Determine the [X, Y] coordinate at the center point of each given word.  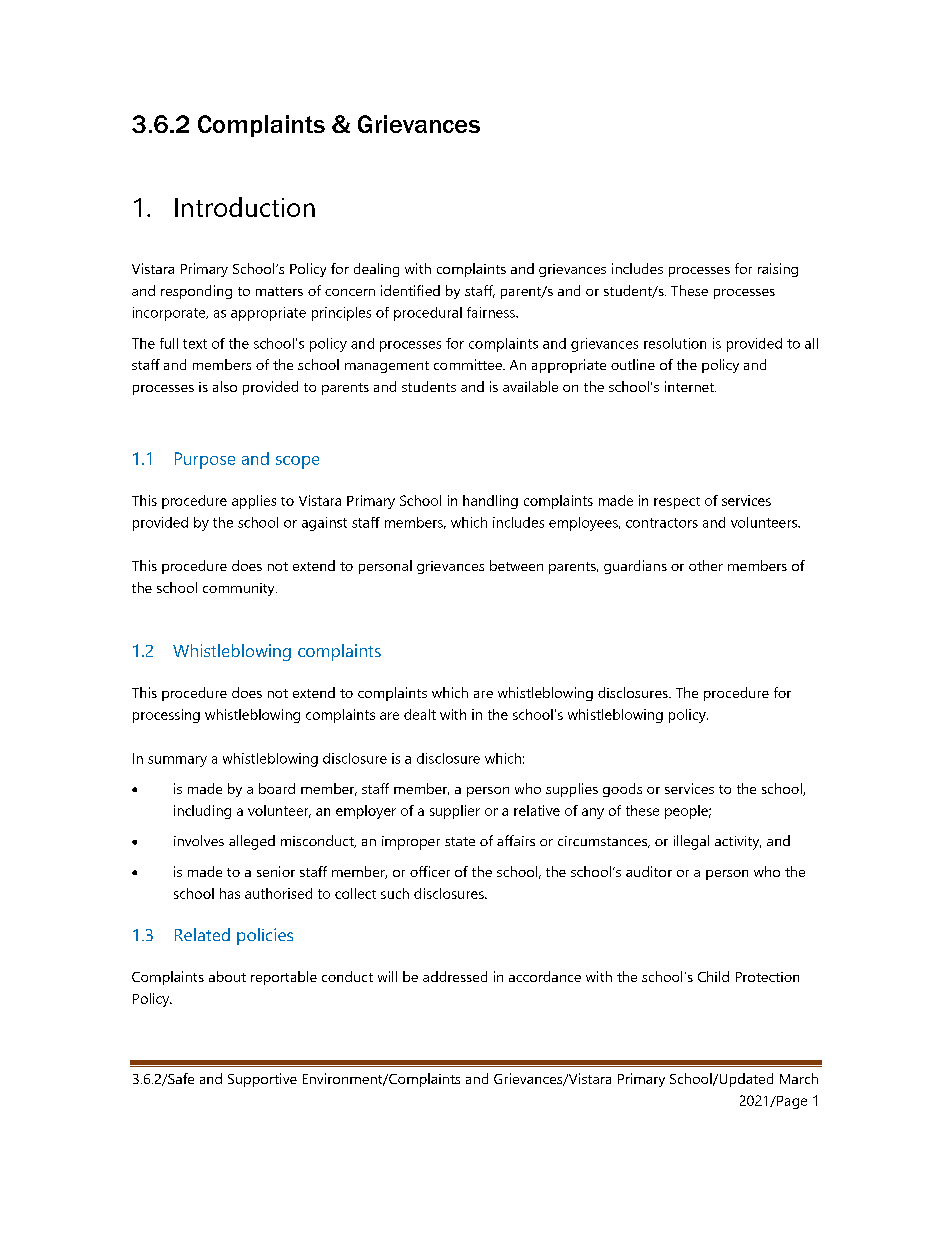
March [799, 1078]
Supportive [262, 1080]
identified [410, 290]
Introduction [245, 207]
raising [778, 270]
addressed [455, 976]
